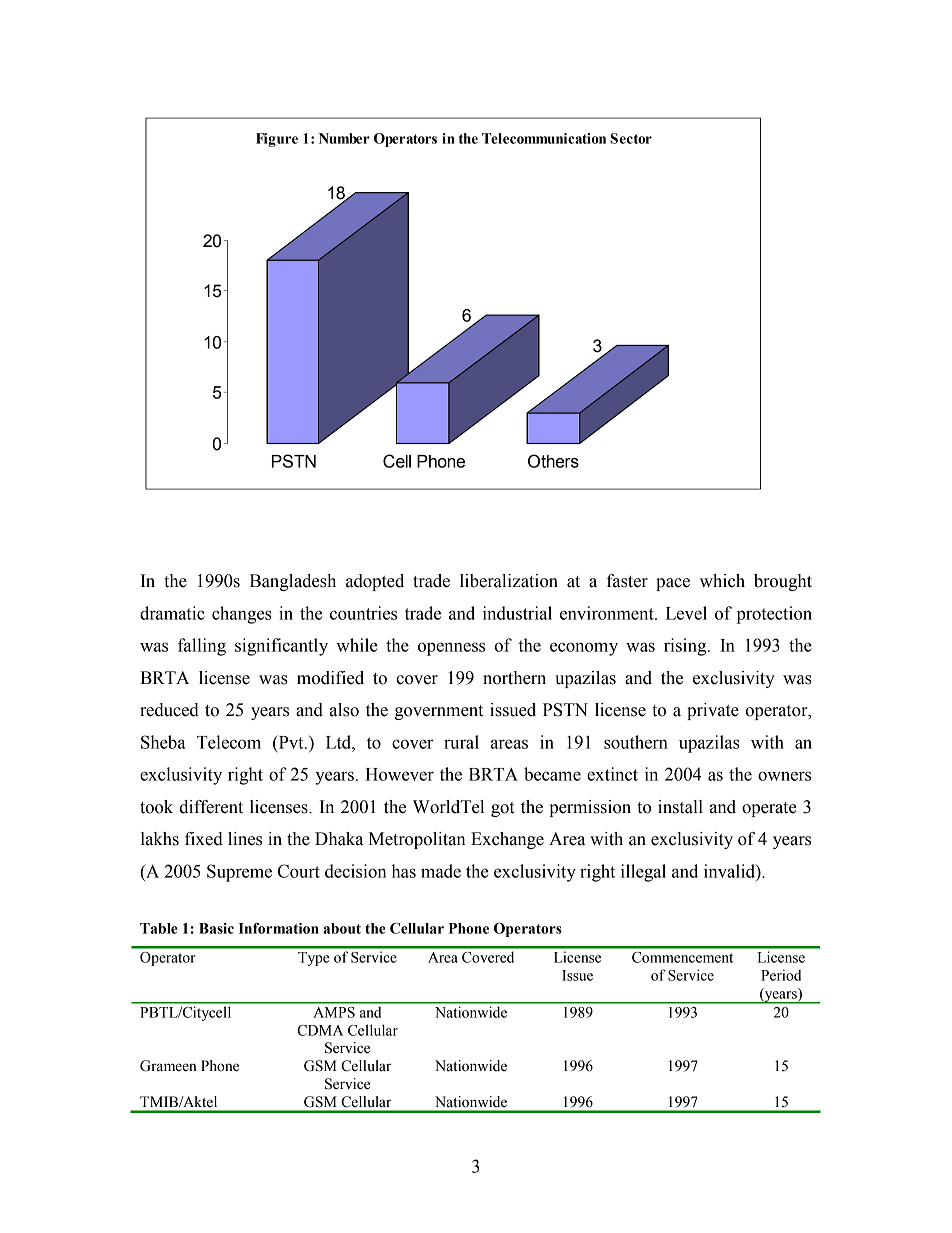 The image size is (952, 1233). What do you see at coordinates (293, 582) in the document?
I see `Bangladesh` at bounding box center [293, 582].
